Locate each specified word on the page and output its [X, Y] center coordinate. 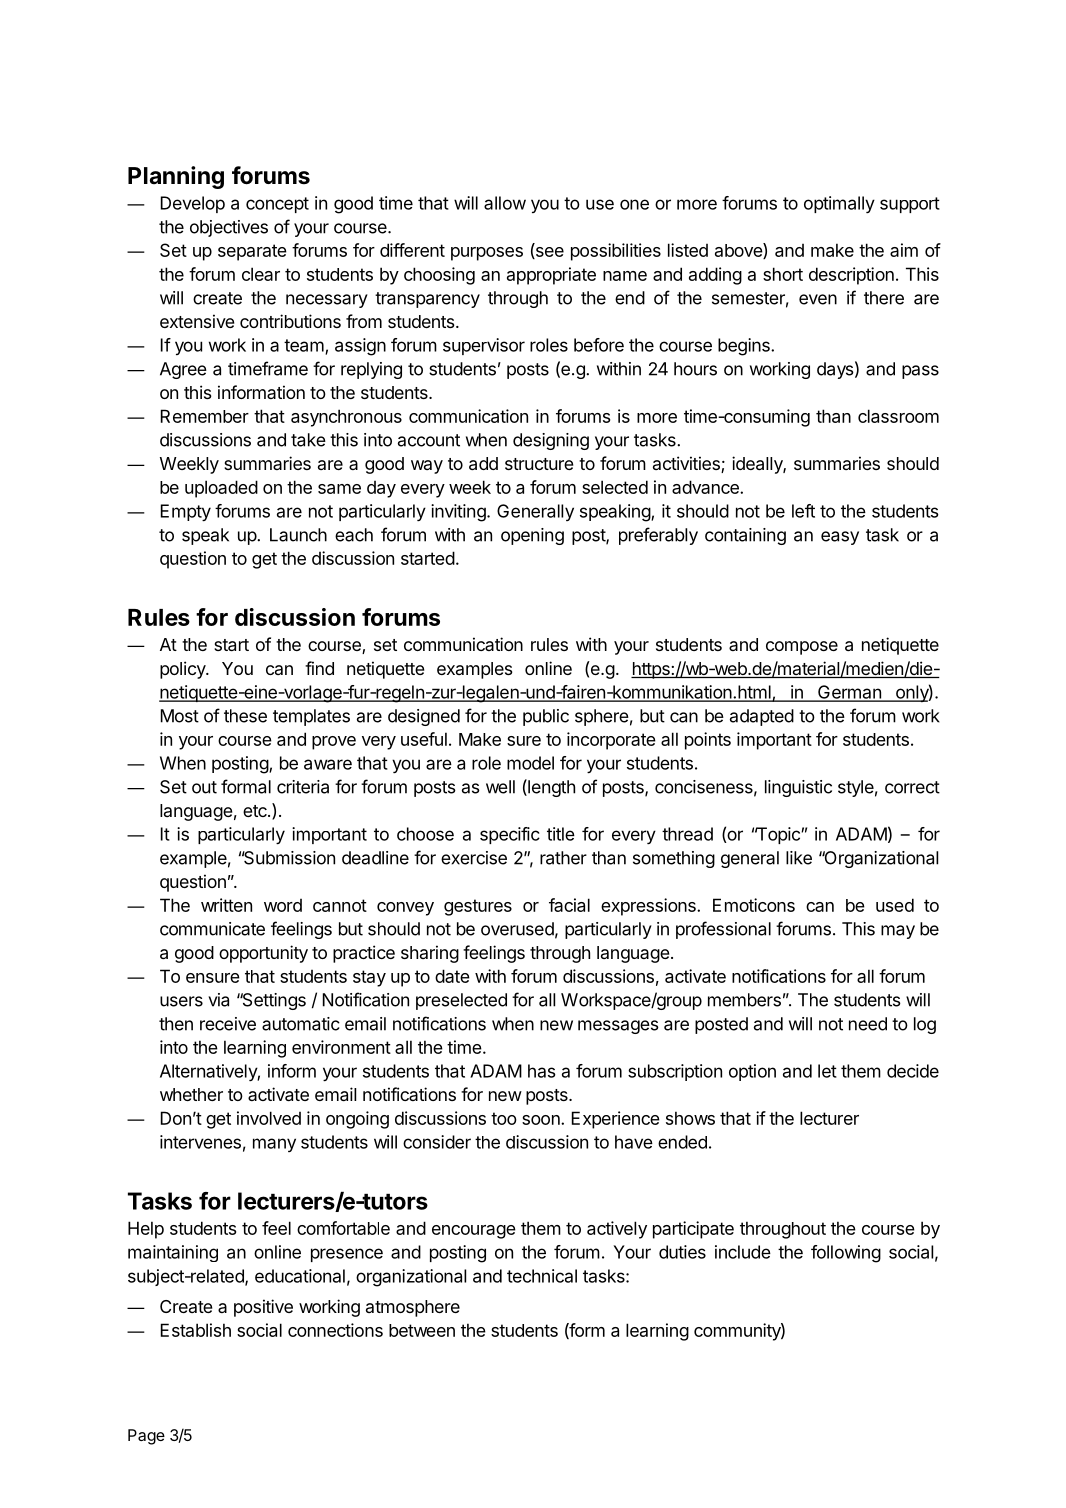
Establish [196, 1330]
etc [256, 811]
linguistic [798, 788]
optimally [839, 204]
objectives [229, 228]
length [550, 788]
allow [505, 203]
